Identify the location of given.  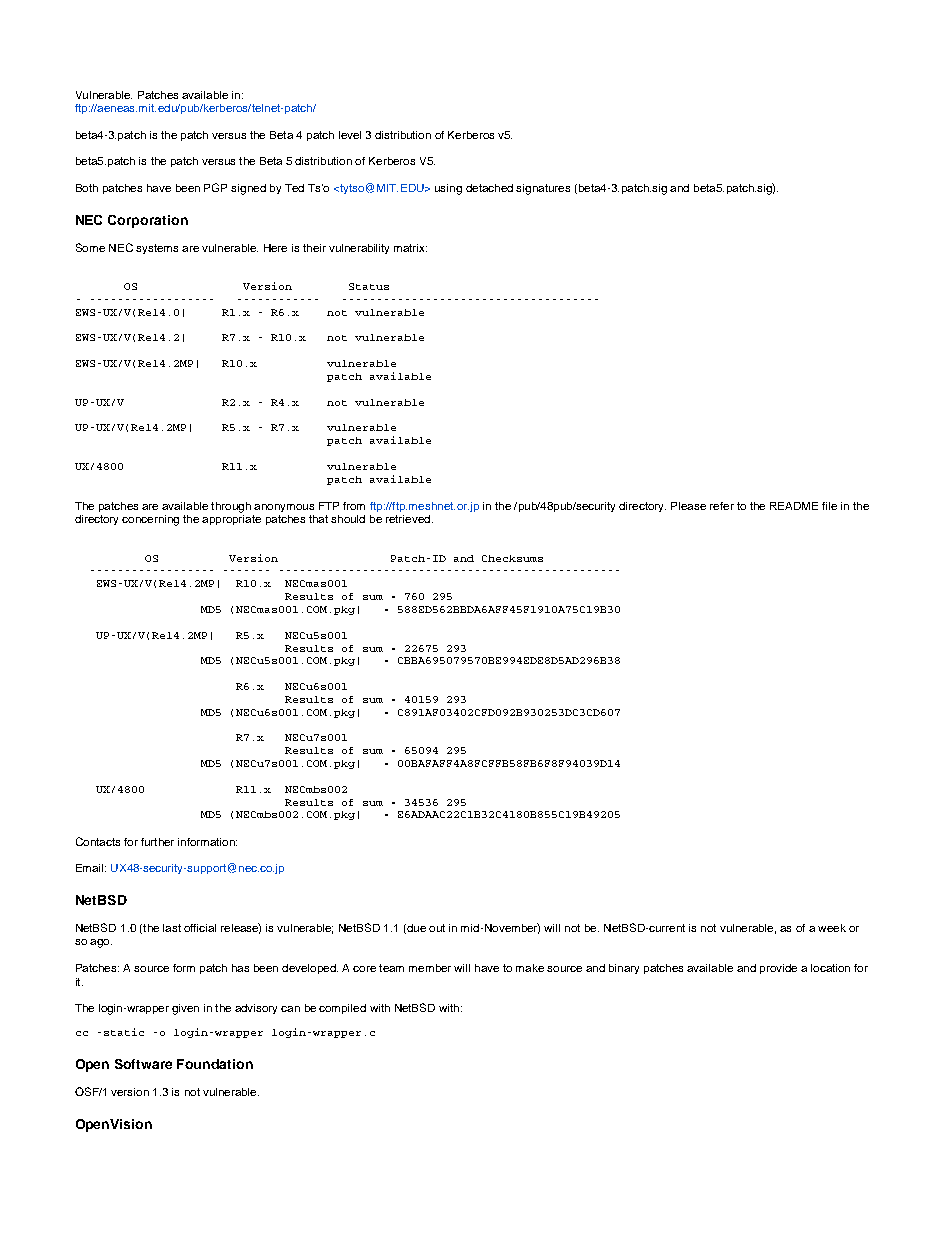
(185, 1009).
